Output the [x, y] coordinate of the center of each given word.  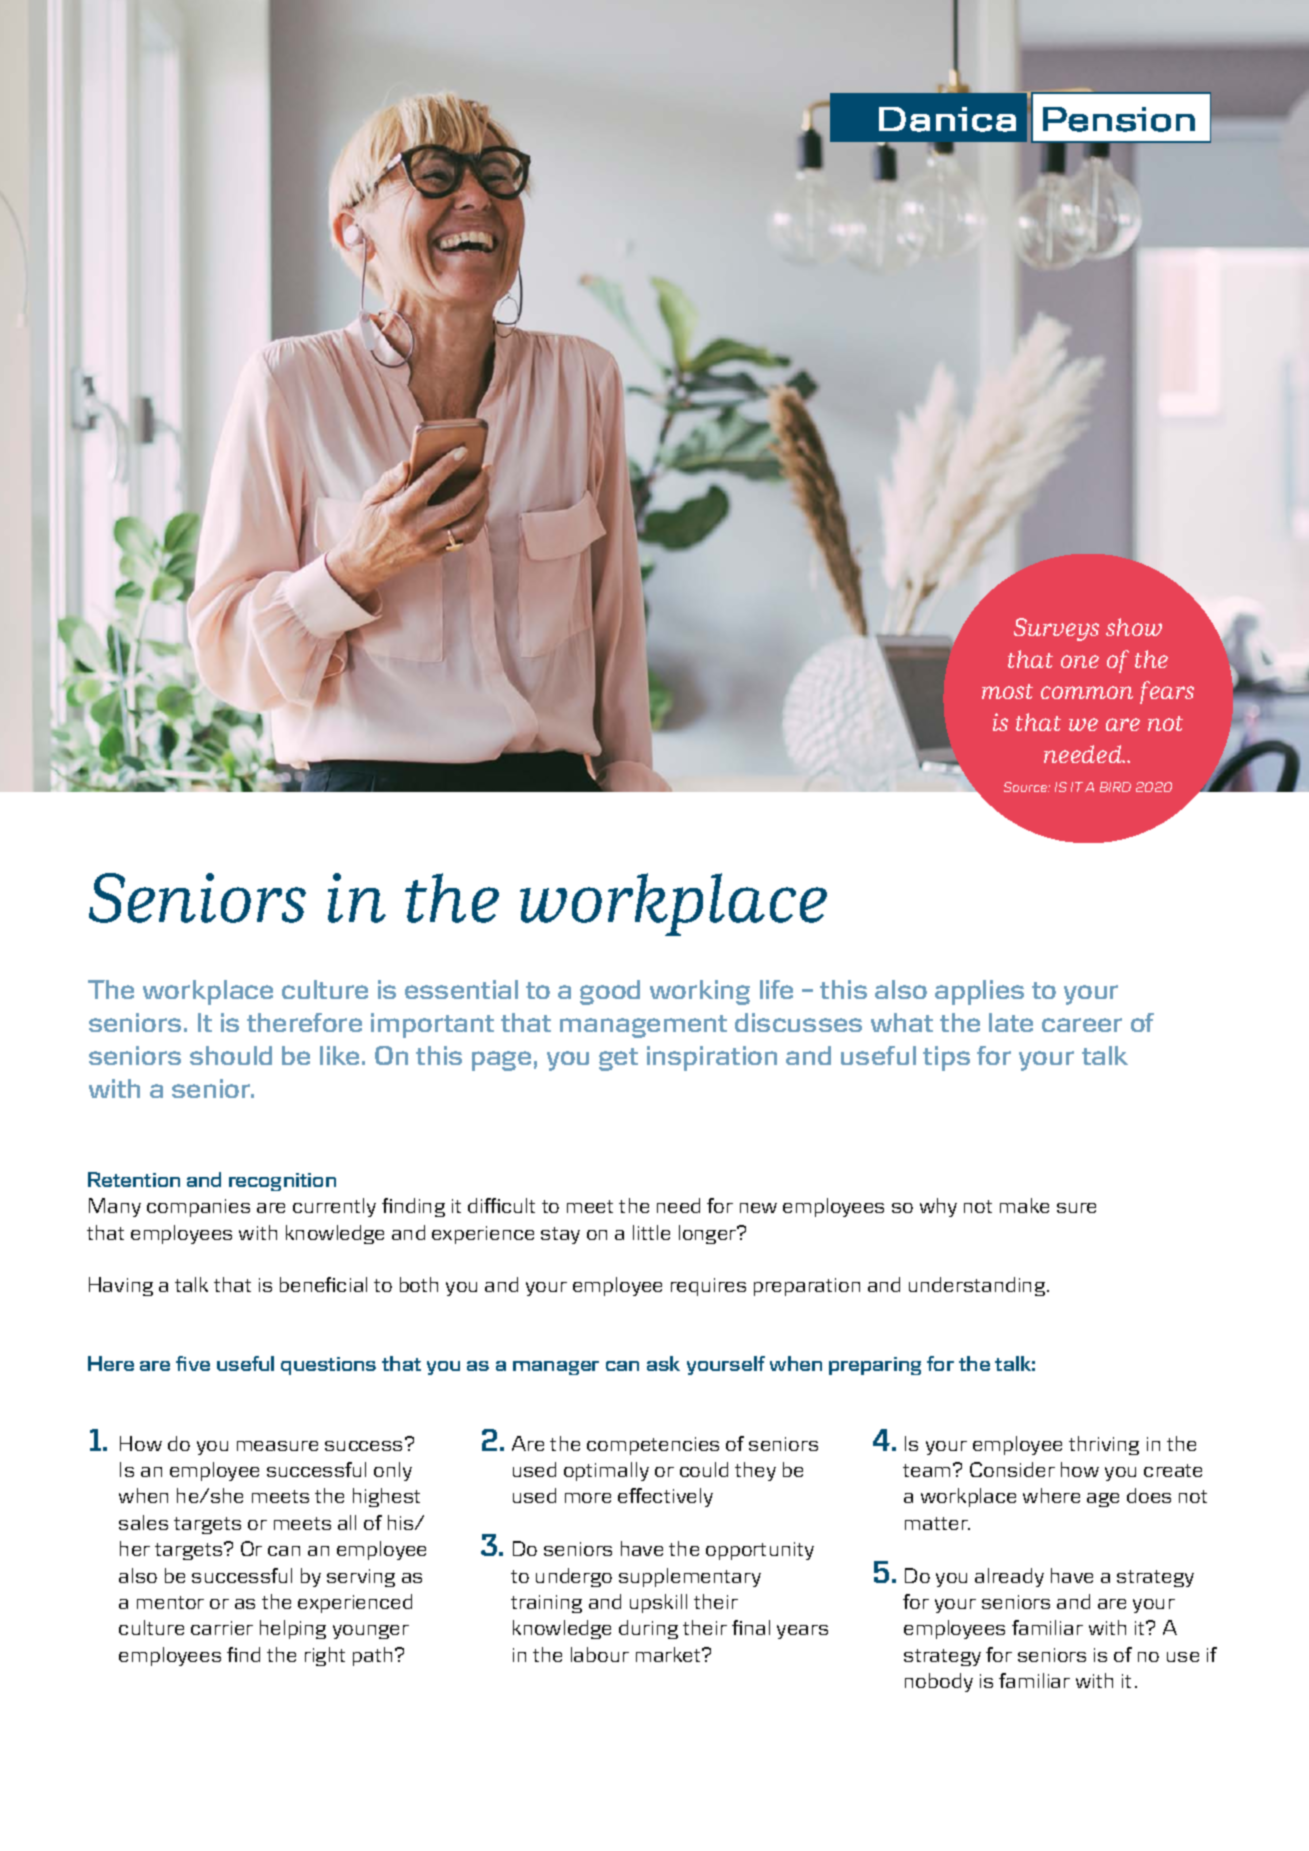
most [1007, 691]
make [1024, 1205]
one [1080, 661]
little [651, 1232]
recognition [282, 1182]
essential [461, 989]
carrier [222, 1628]
